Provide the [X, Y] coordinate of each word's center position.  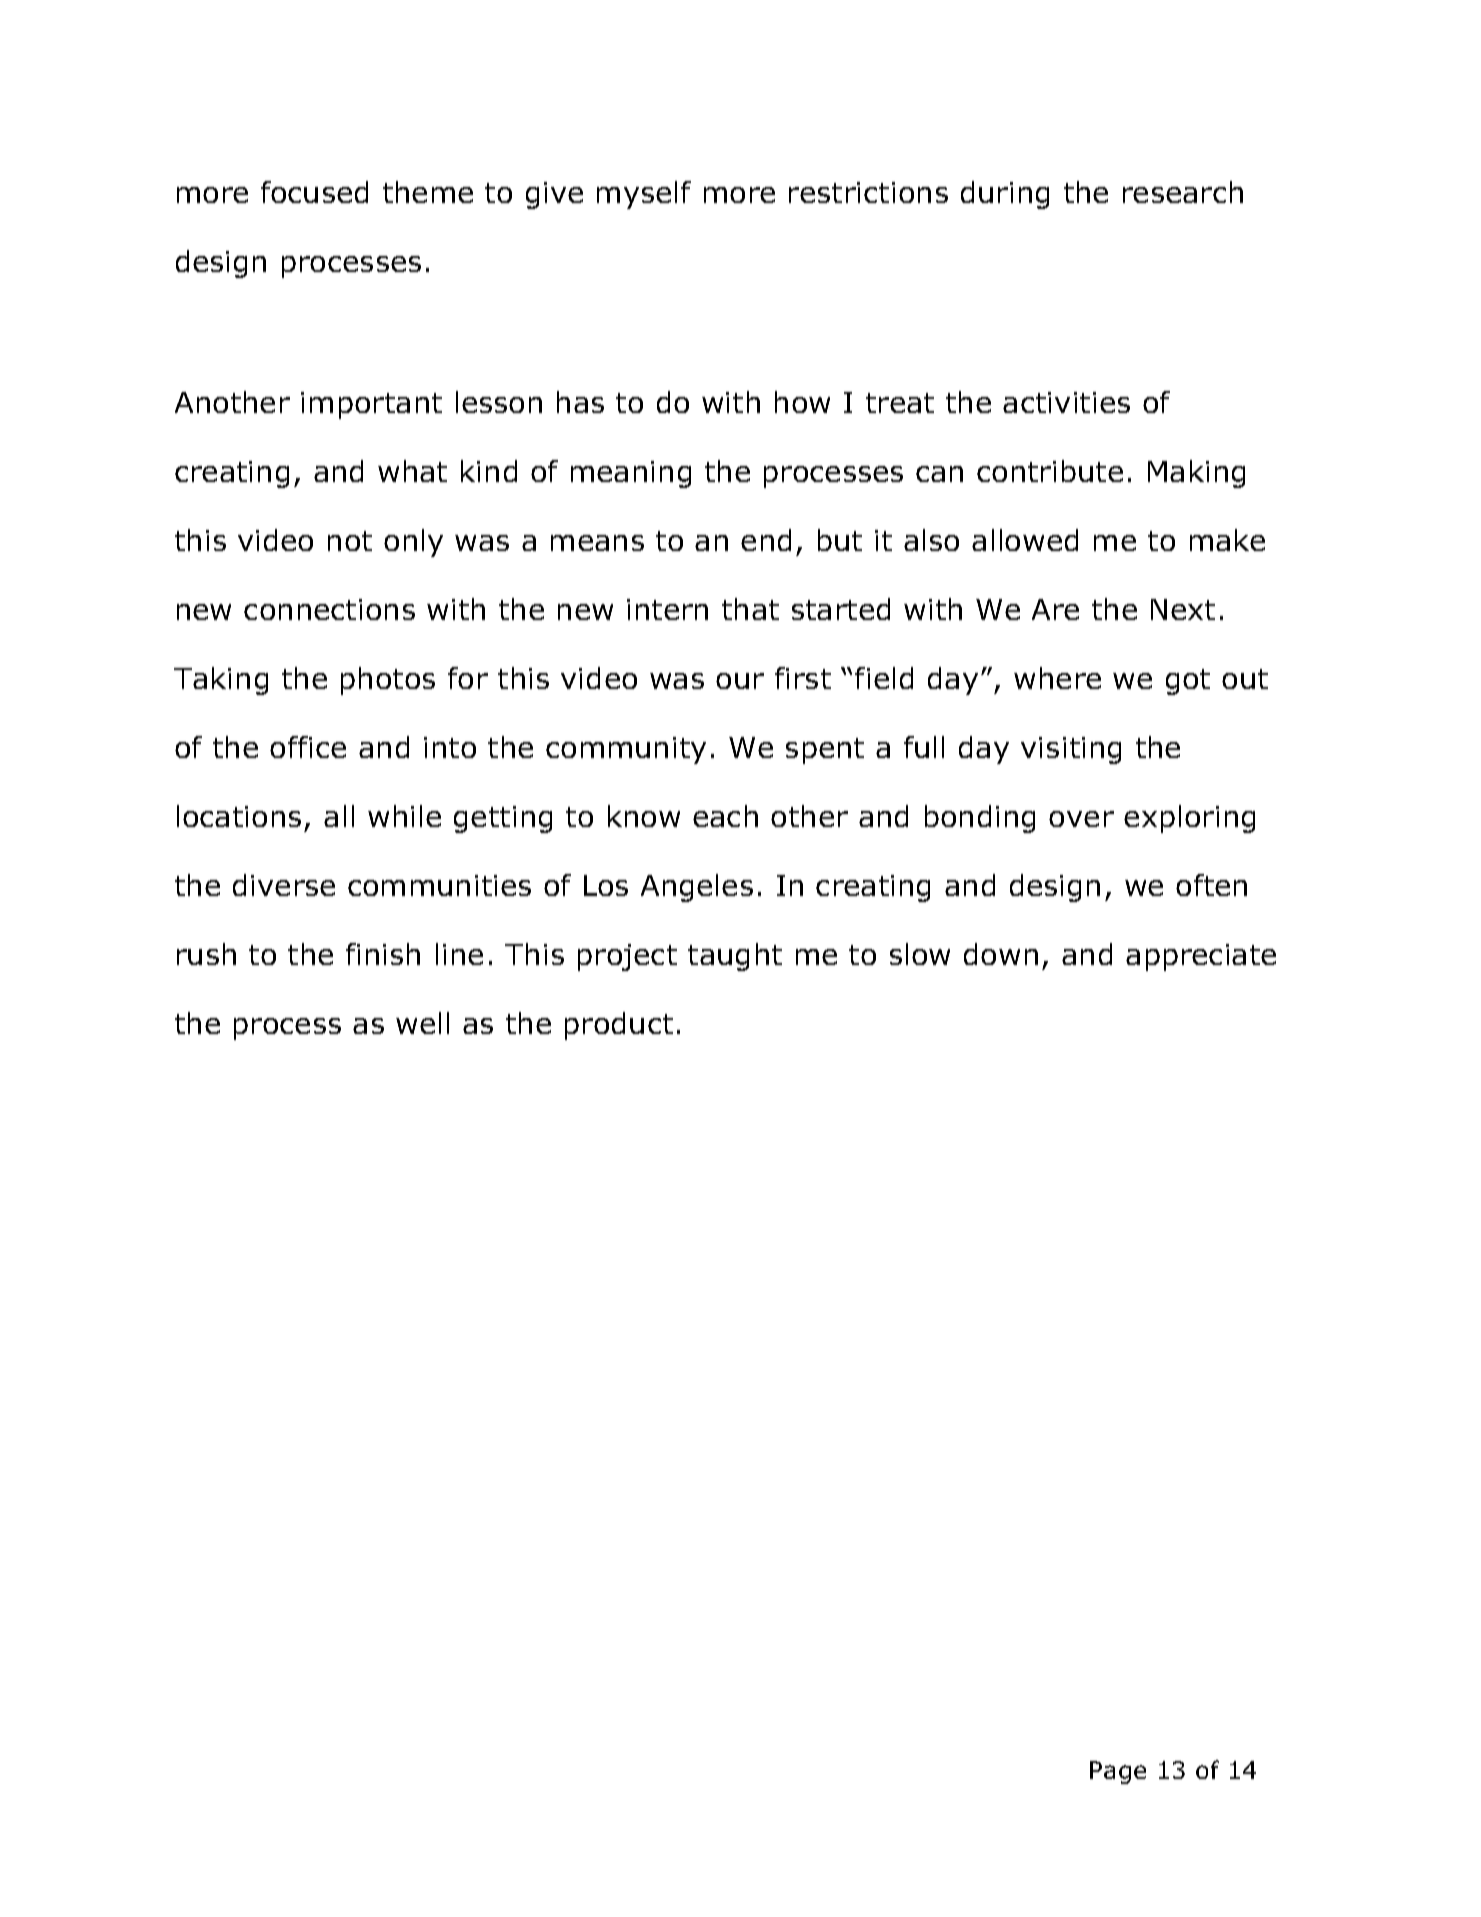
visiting [1071, 750]
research [1183, 192]
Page [1118, 1772]
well [422, 1023]
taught [735, 957]
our [740, 681]
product [619, 1026]
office [308, 747]
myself [644, 195]
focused [314, 192]
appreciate [1201, 957]
